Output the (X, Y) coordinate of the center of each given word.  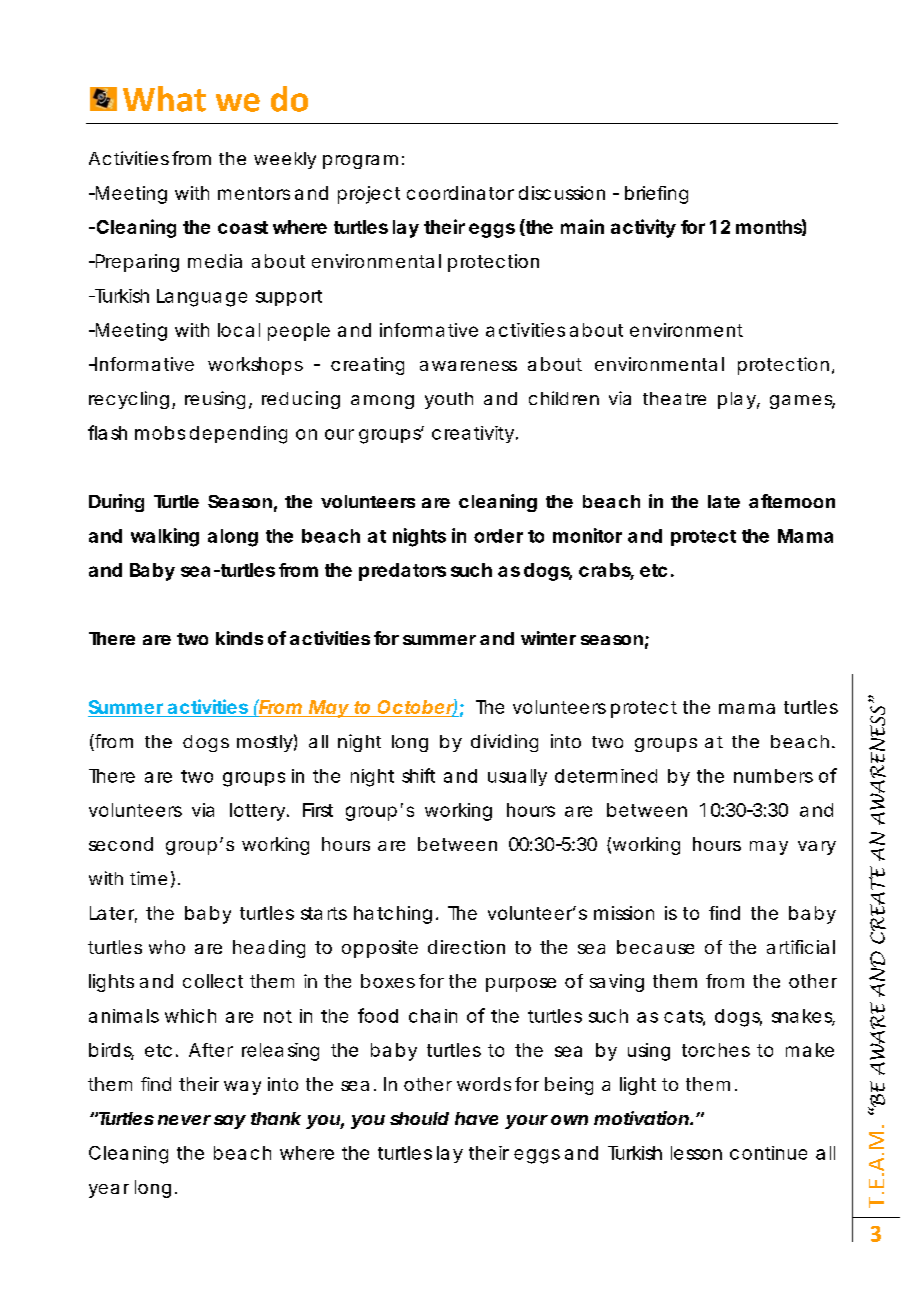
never (184, 1120)
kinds (239, 638)
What (164, 99)
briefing (656, 195)
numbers (773, 776)
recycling (129, 400)
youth (449, 400)
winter (548, 638)
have (476, 1118)
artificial (801, 947)
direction (466, 947)
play (737, 400)
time (148, 878)
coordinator (460, 193)
